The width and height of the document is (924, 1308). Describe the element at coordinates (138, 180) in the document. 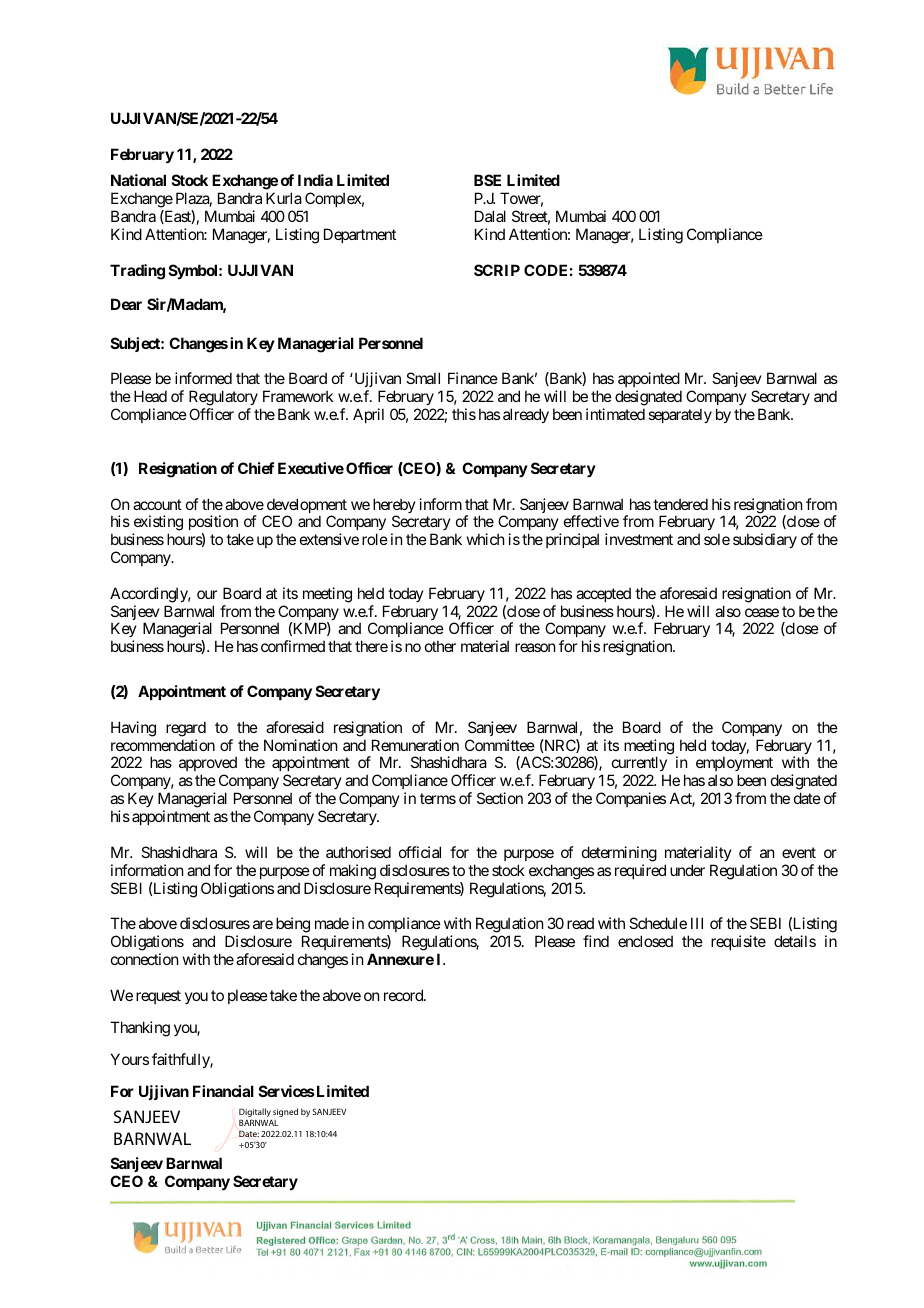

I see `National` at that location.
